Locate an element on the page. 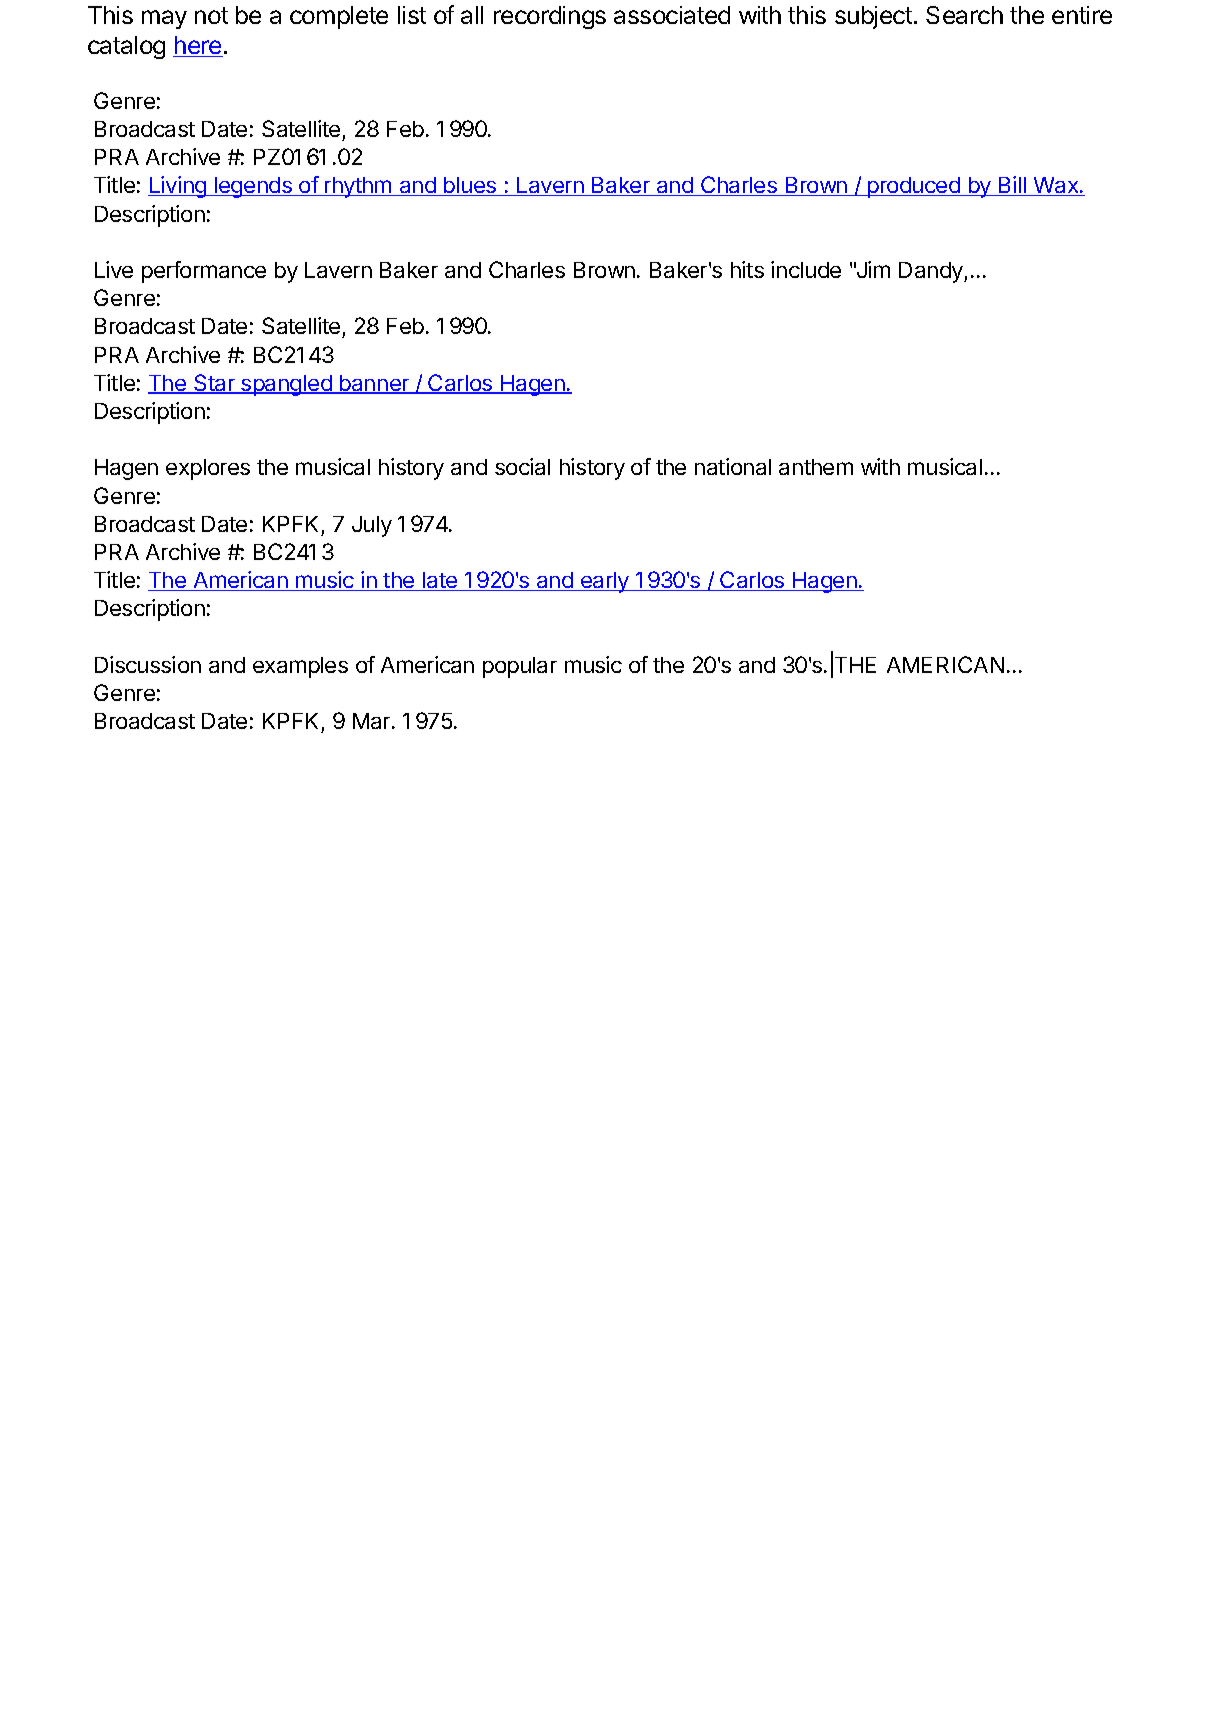 Image resolution: width=1221 pixels, height=1727 pixels. recordings is located at coordinates (550, 17).
